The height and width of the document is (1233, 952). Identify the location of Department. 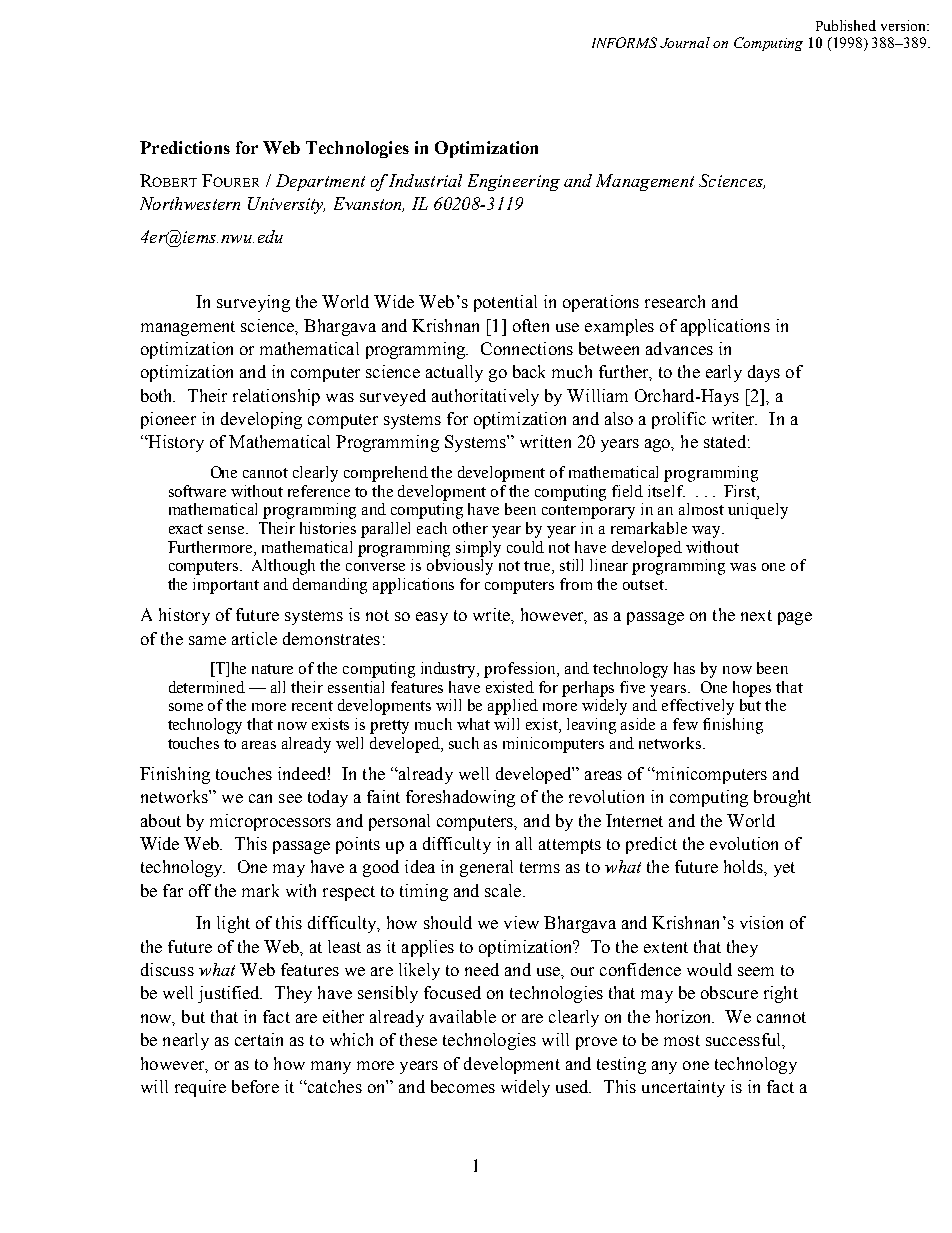
(320, 182).
